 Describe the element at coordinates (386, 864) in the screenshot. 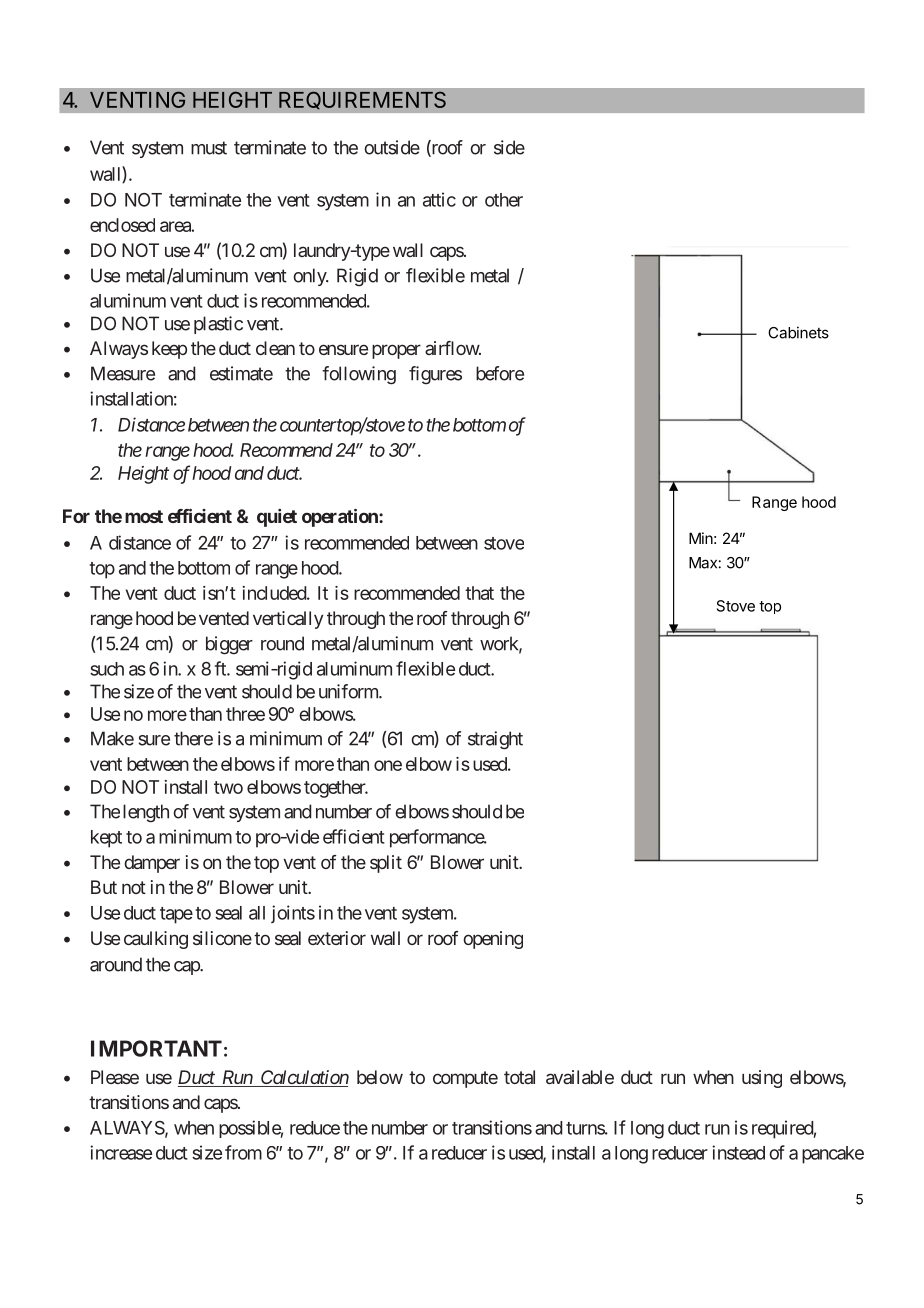

I see `split` at that location.
